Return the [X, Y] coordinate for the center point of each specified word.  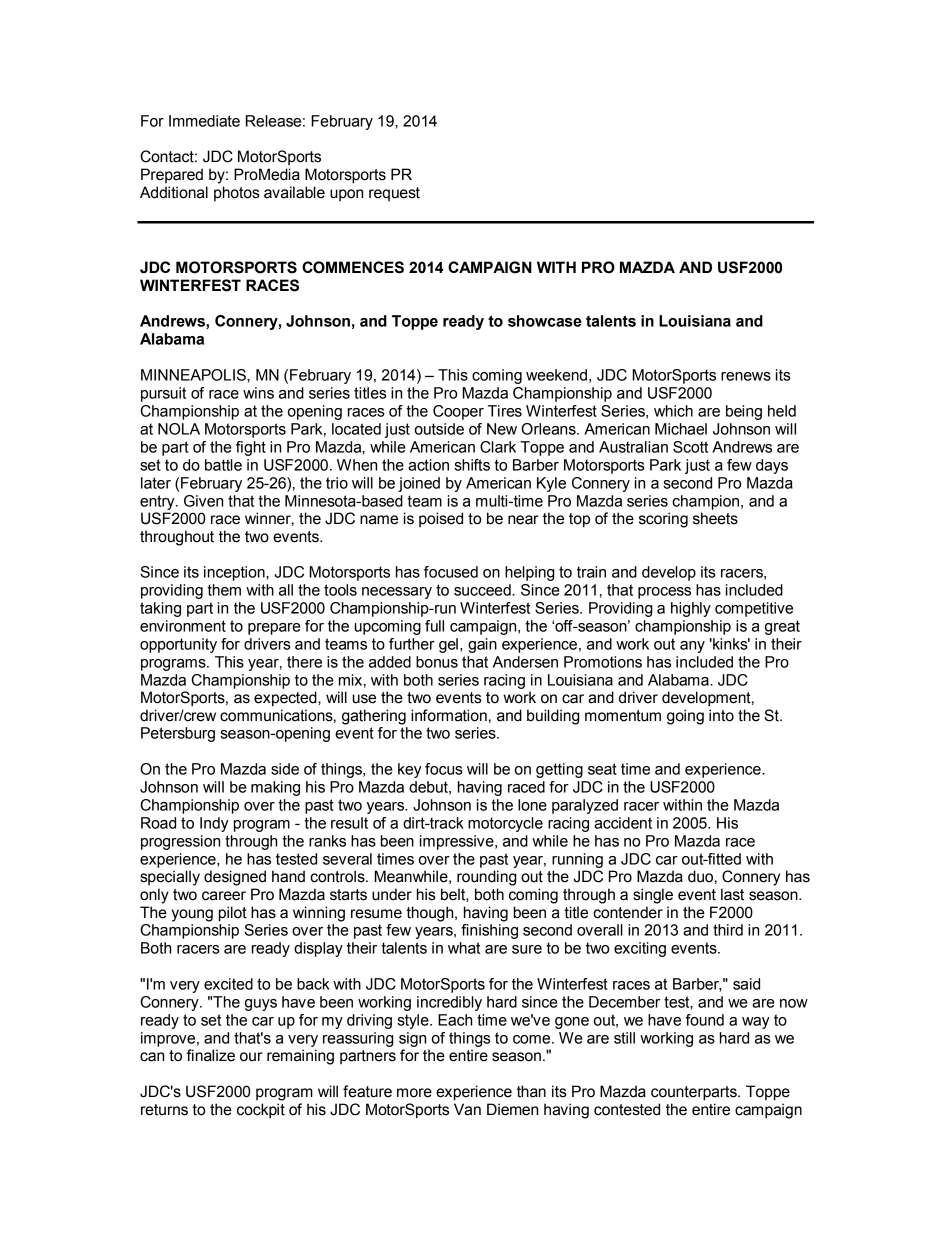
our [251, 1057]
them [224, 590]
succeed [483, 590]
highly [691, 609]
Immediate [204, 121]
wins [258, 393]
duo [700, 876]
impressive [458, 842]
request [394, 194]
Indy [214, 824]
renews [746, 376]
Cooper [458, 412]
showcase [545, 321]
